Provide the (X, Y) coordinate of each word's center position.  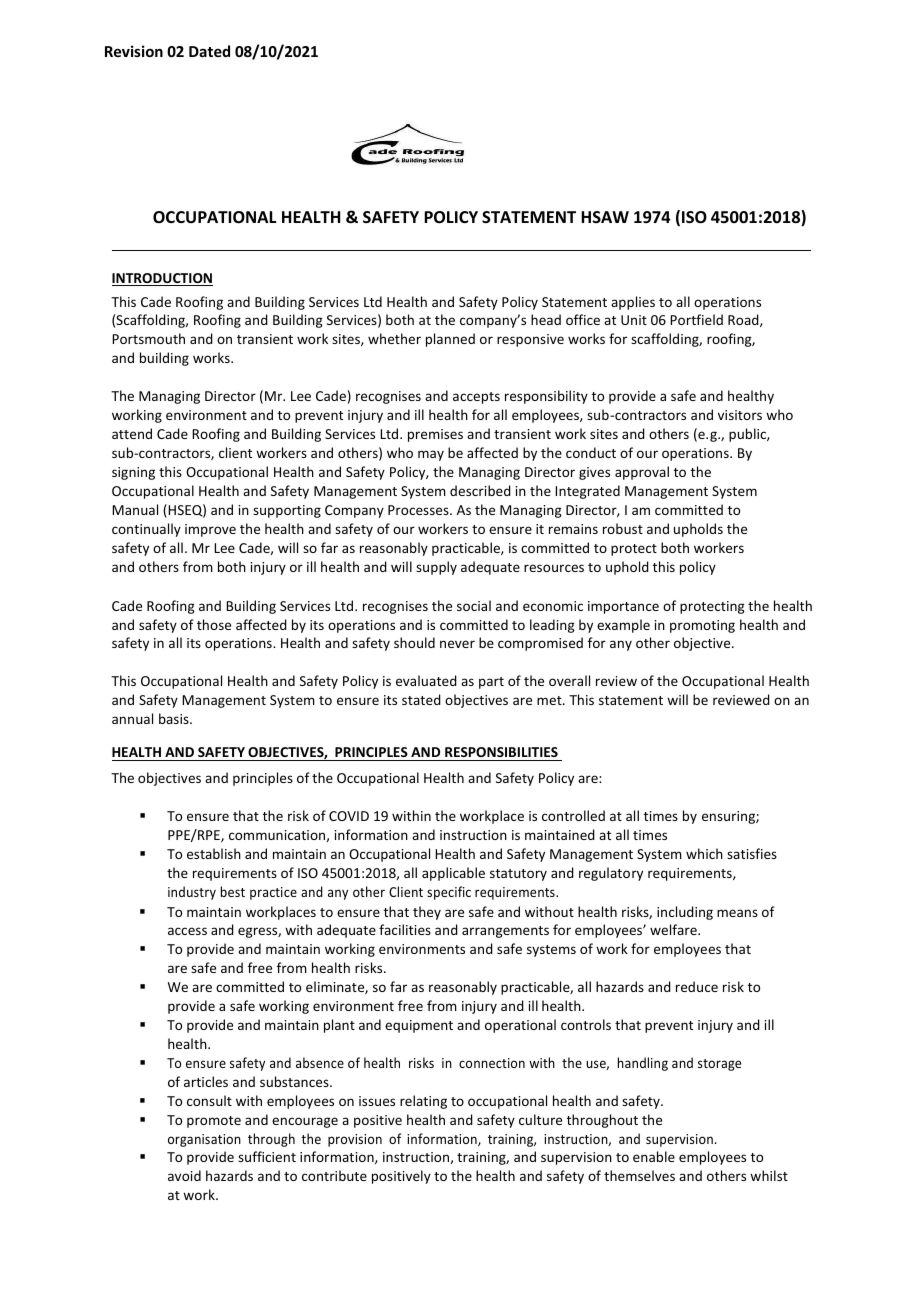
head (546, 319)
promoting (702, 626)
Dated (209, 51)
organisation (204, 1140)
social (474, 605)
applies (633, 303)
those (214, 624)
